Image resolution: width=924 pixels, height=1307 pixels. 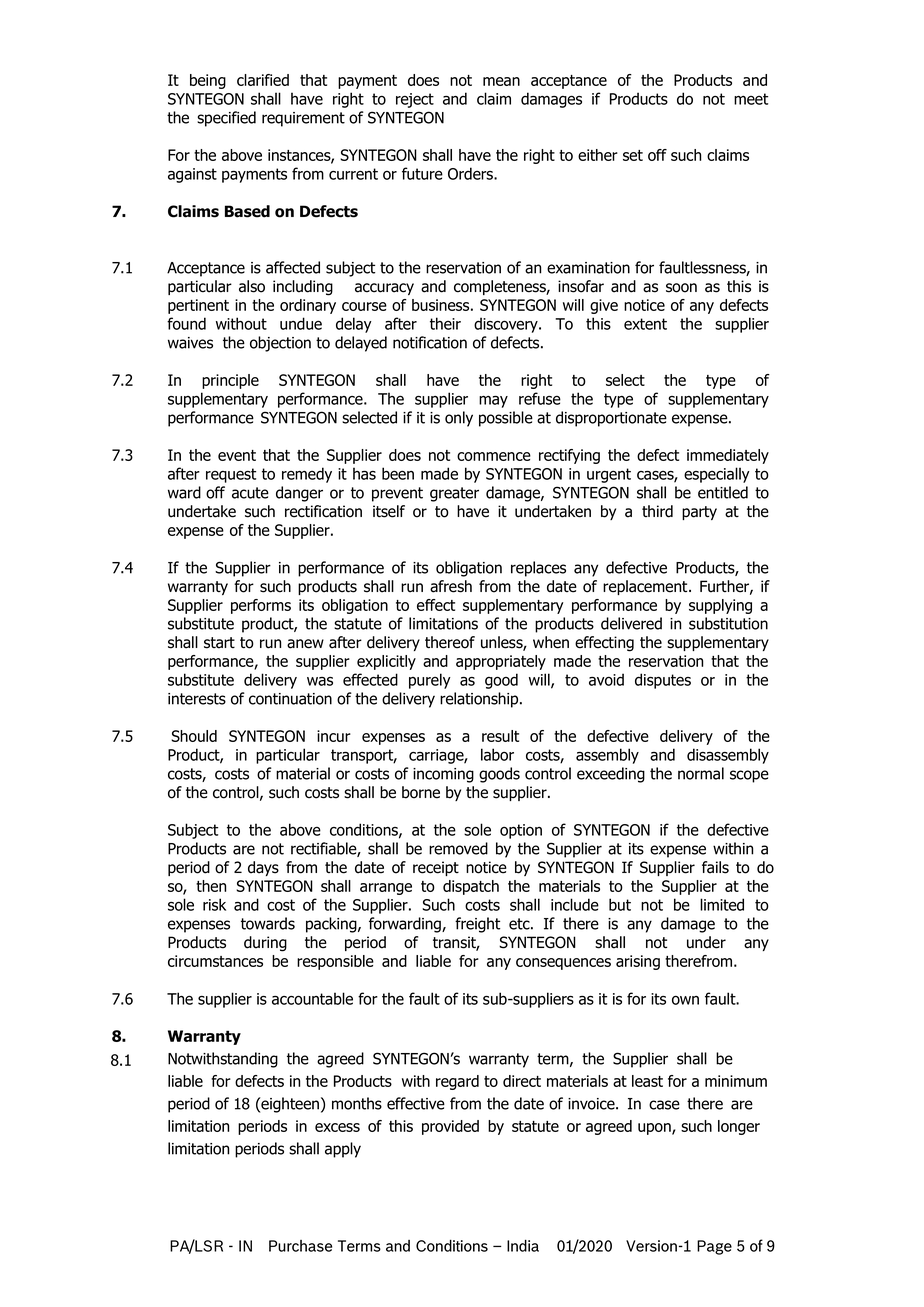 What do you see at coordinates (226, 119) in the image?
I see `specified` at bounding box center [226, 119].
